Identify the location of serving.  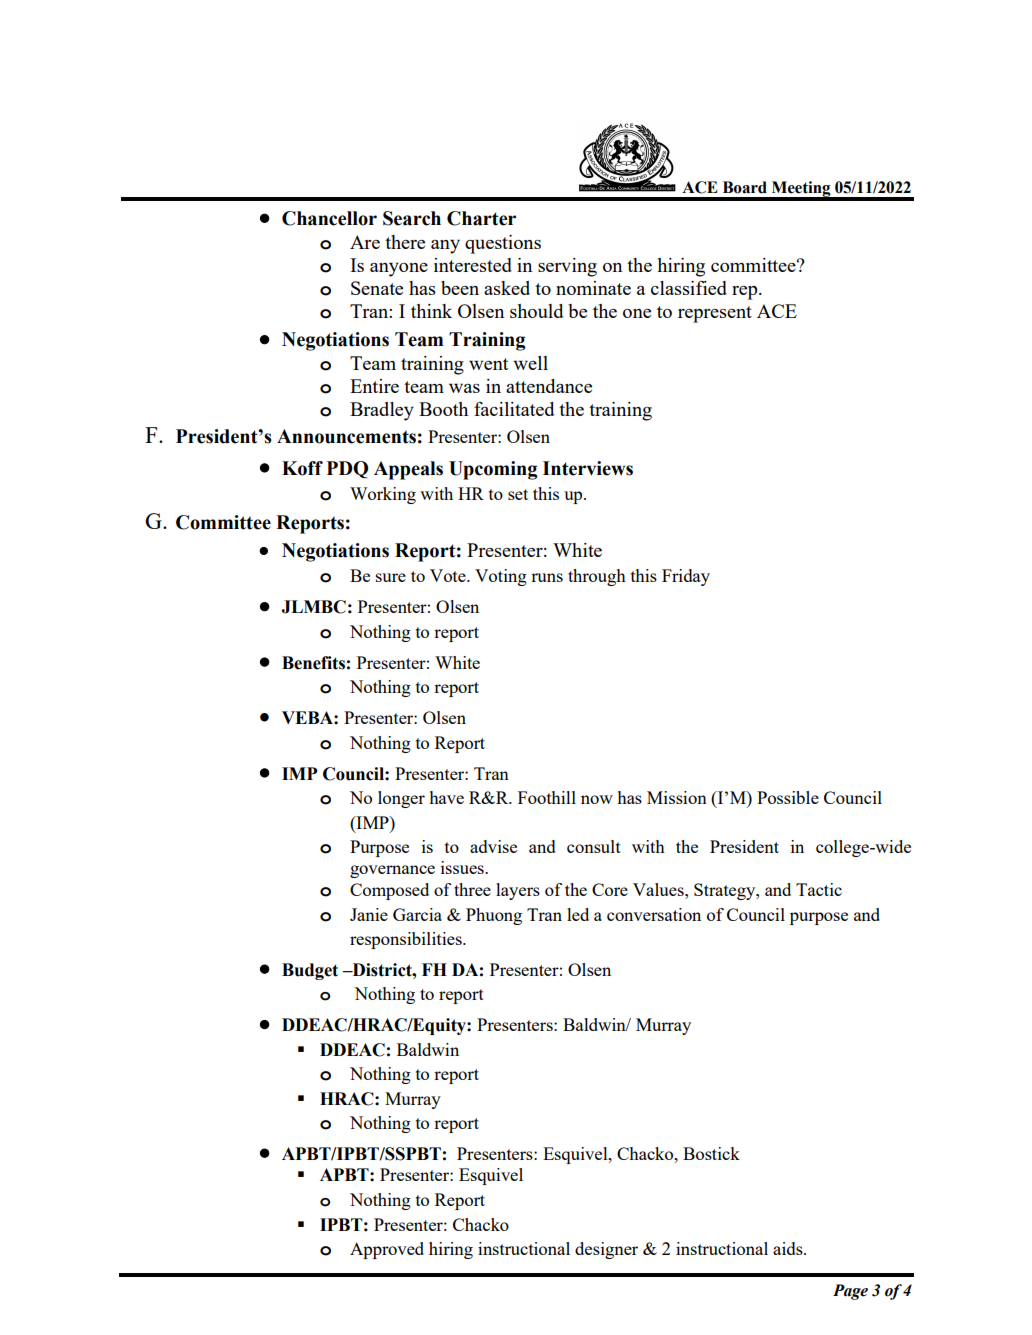
(567, 267).
